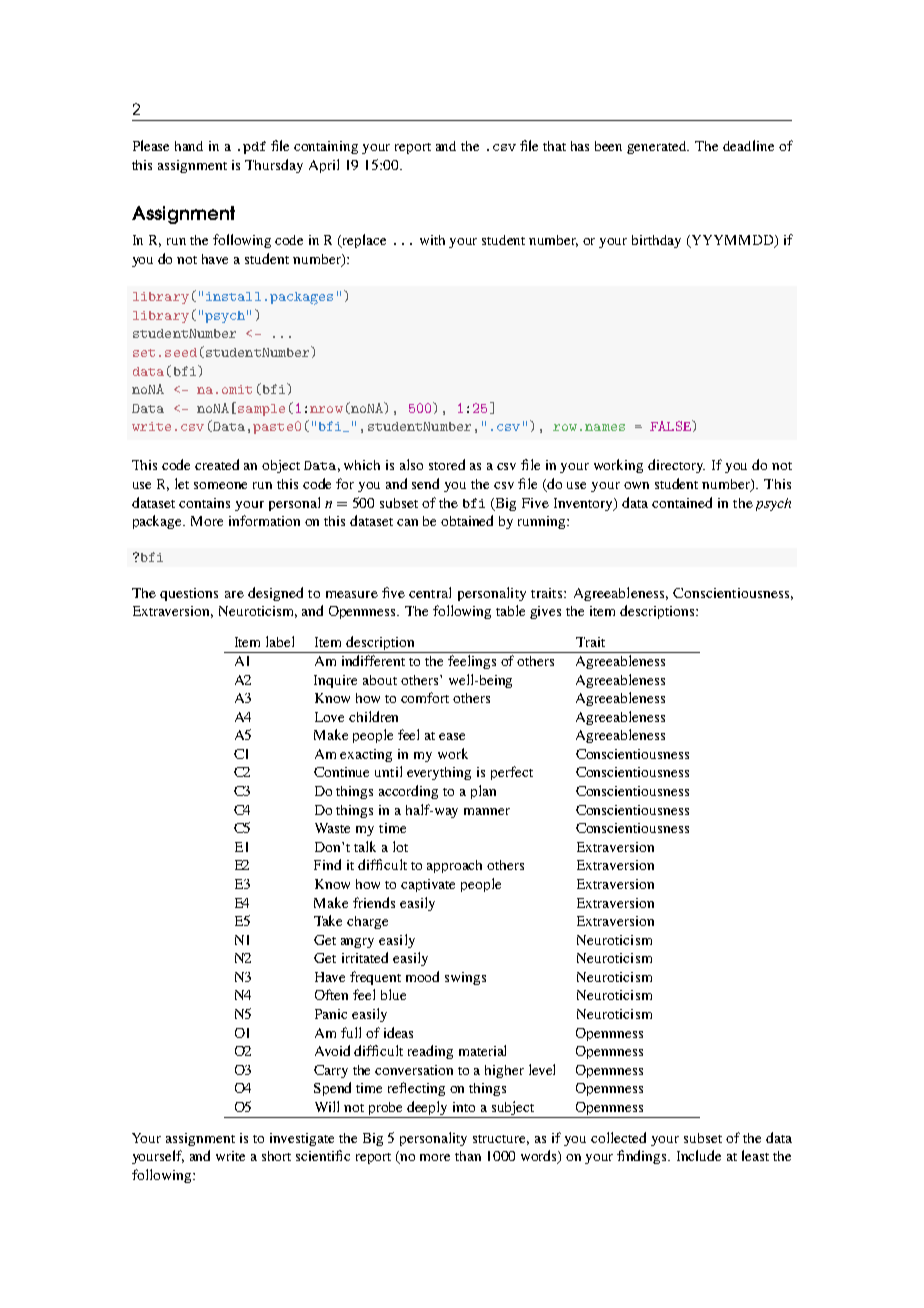 The height and width of the image is (1308, 924). Describe the element at coordinates (447, 464) in the image. I see `stored` at that location.
